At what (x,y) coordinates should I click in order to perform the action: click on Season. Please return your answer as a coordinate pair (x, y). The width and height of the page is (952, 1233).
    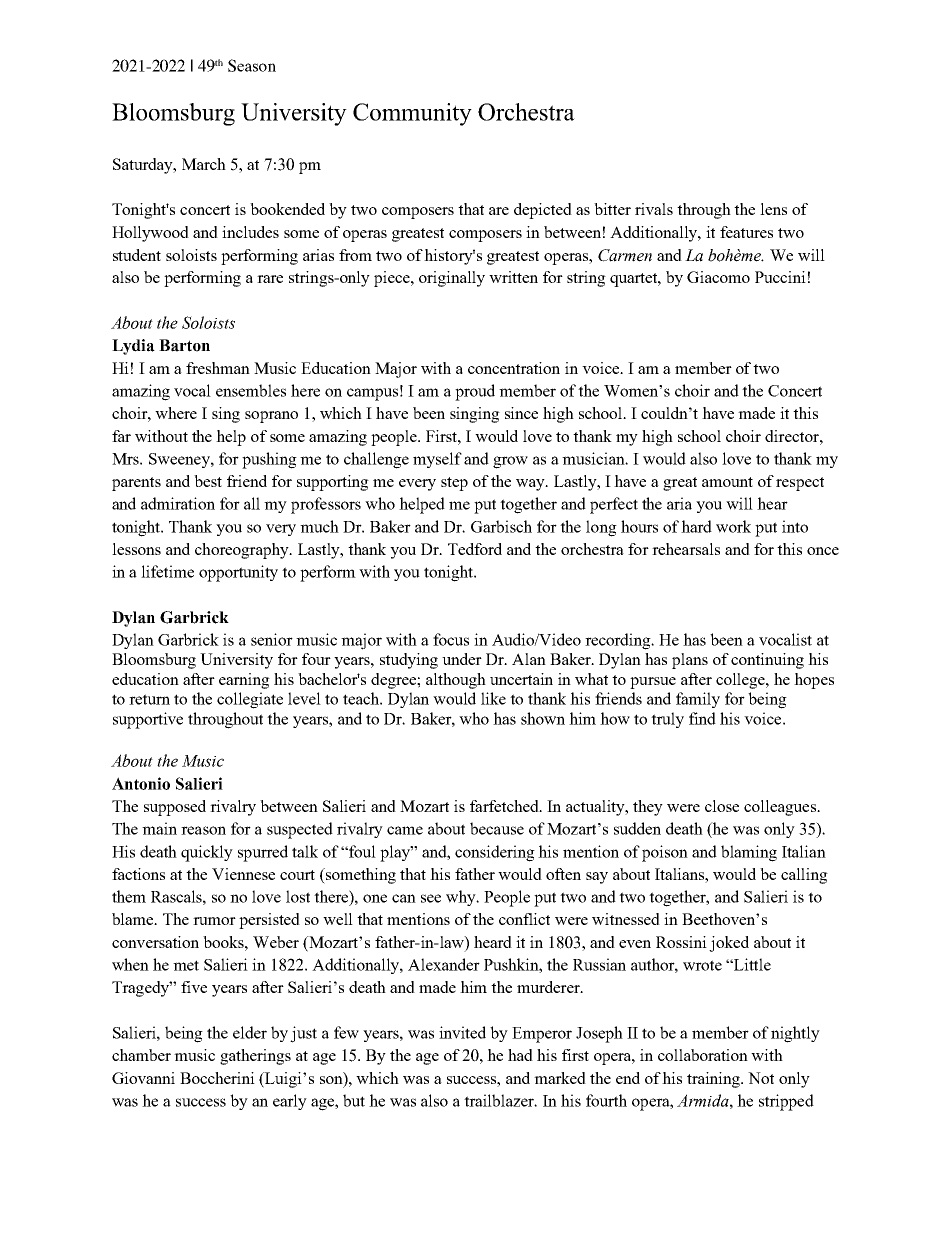
    Looking at the image, I should click on (252, 65).
